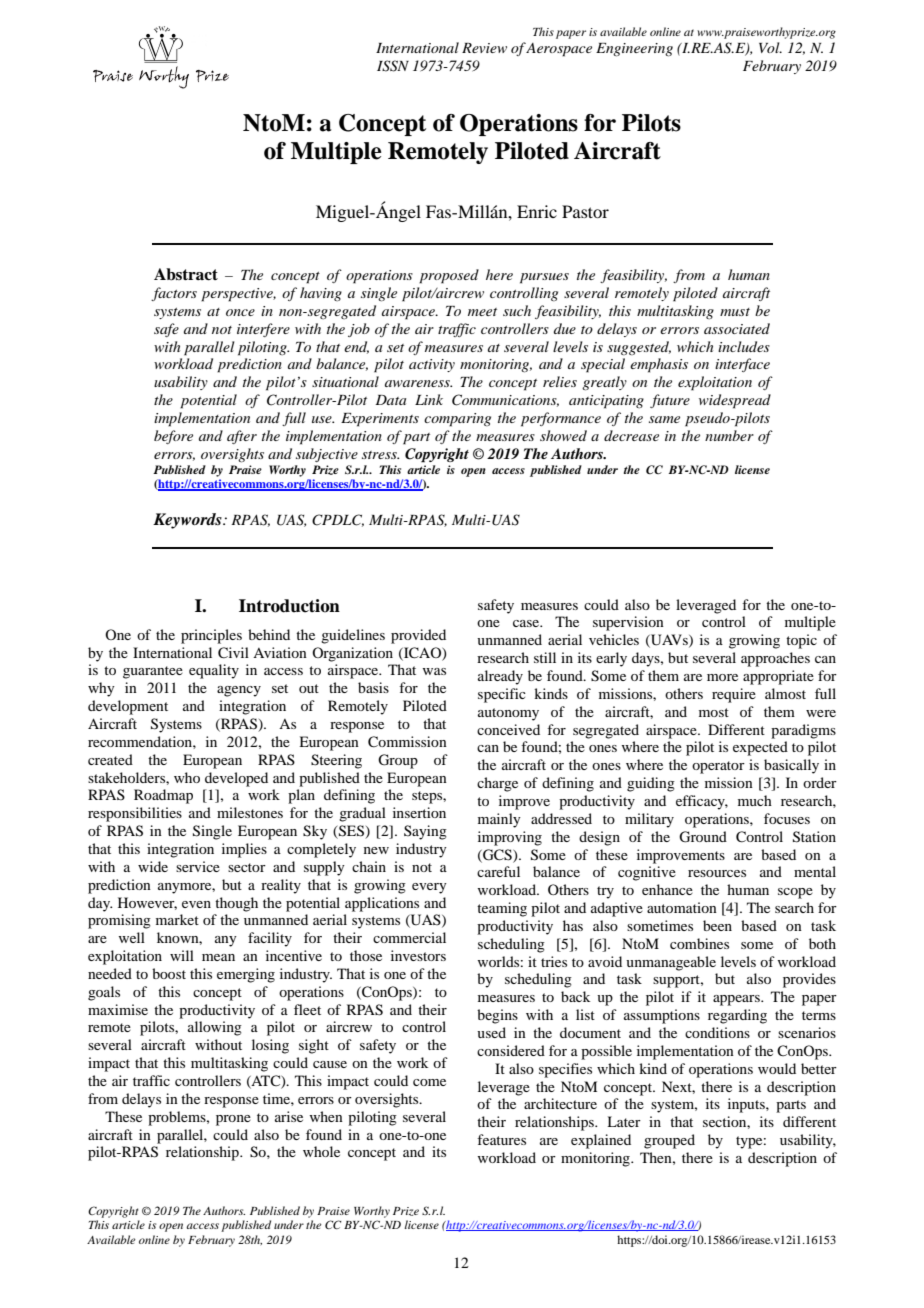 Image resolution: width=924 pixels, height=1308 pixels. Describe the element at coordinates (393, 66) in the screenshot. I see `ISSN` at that location.
